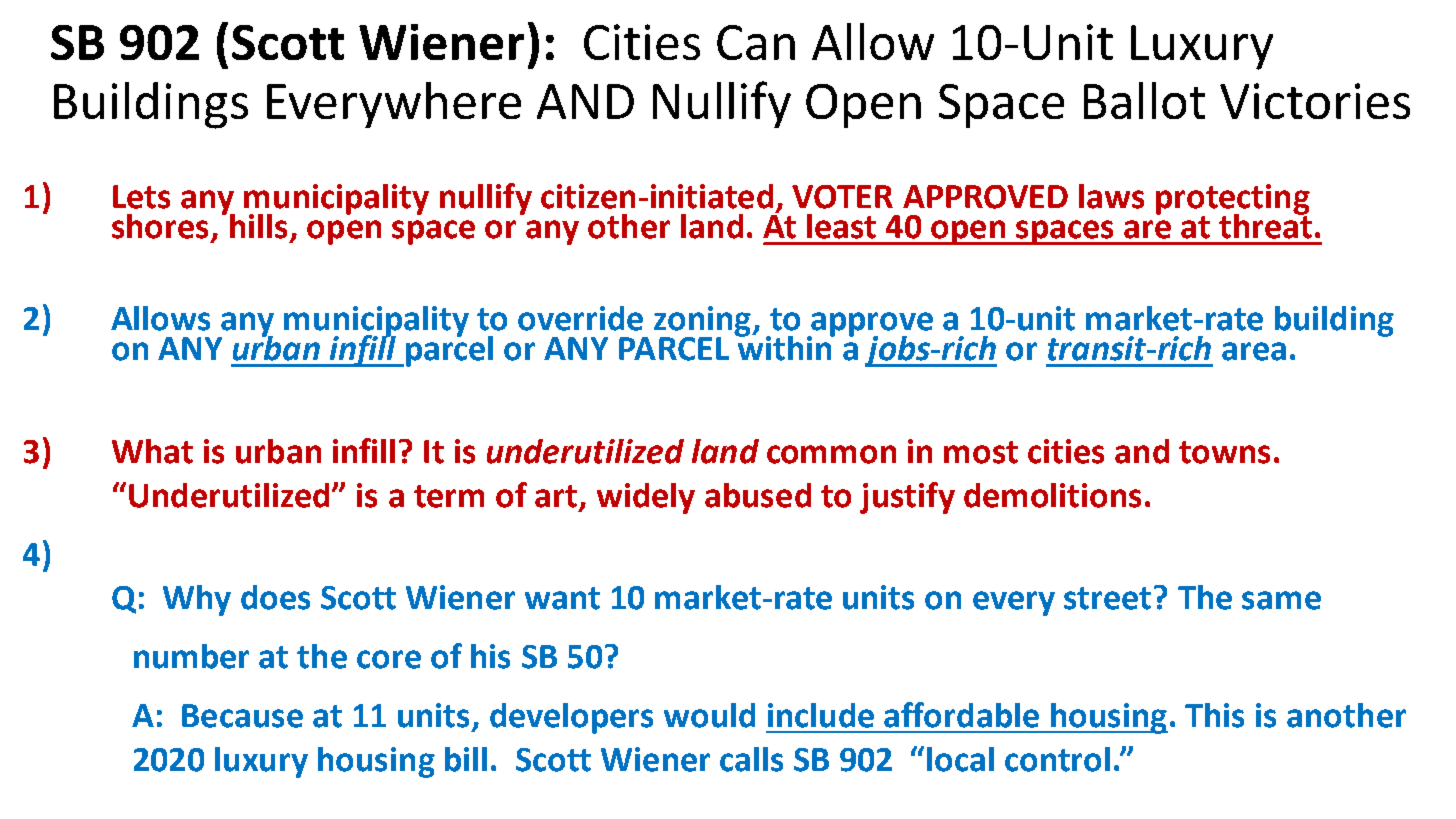  What do you see at coordinates (141, 197) in the page?
I see `Lets` at bounding box center [141, 197].
